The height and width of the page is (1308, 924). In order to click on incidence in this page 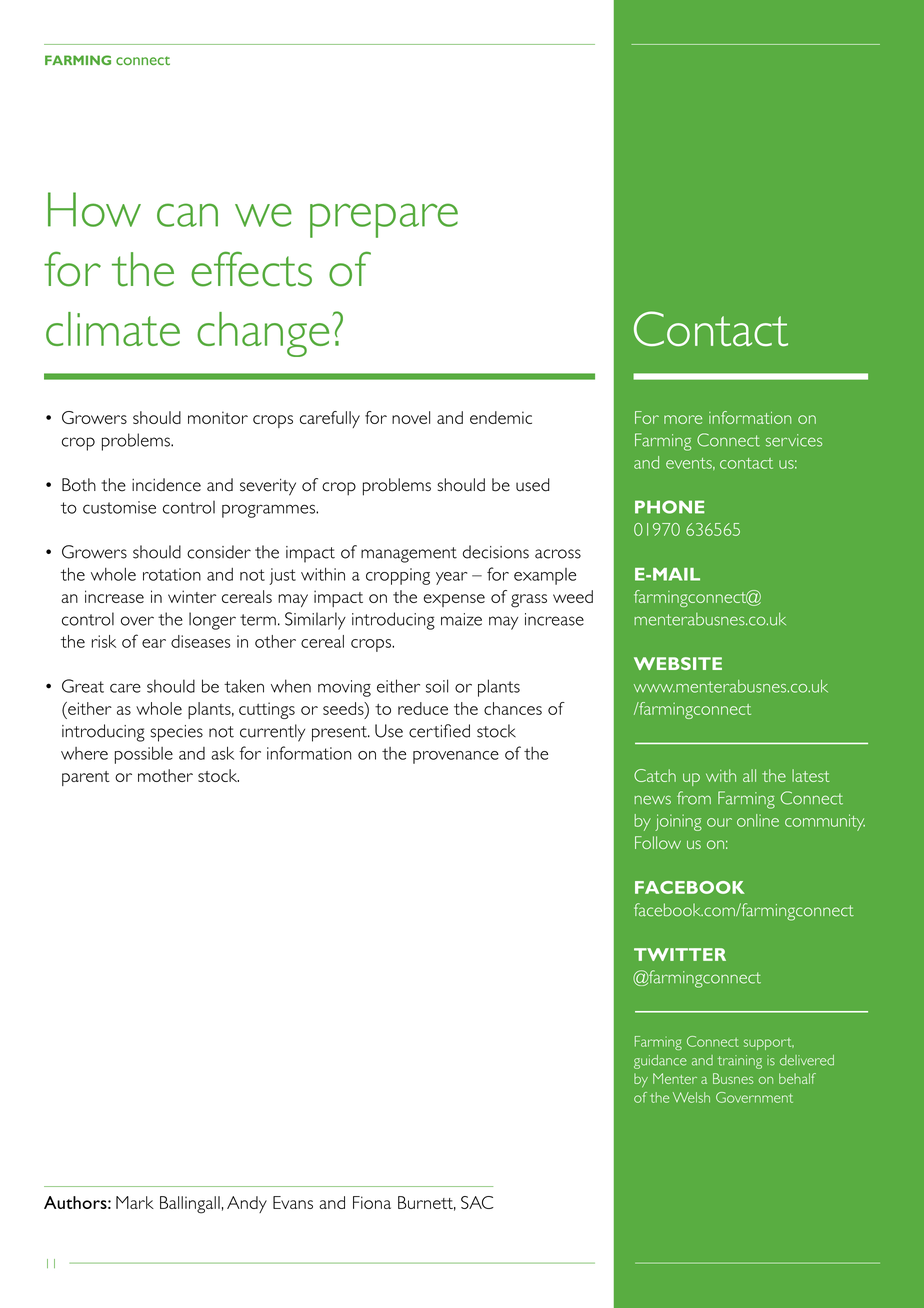, I will do `click(166, 485)`.
